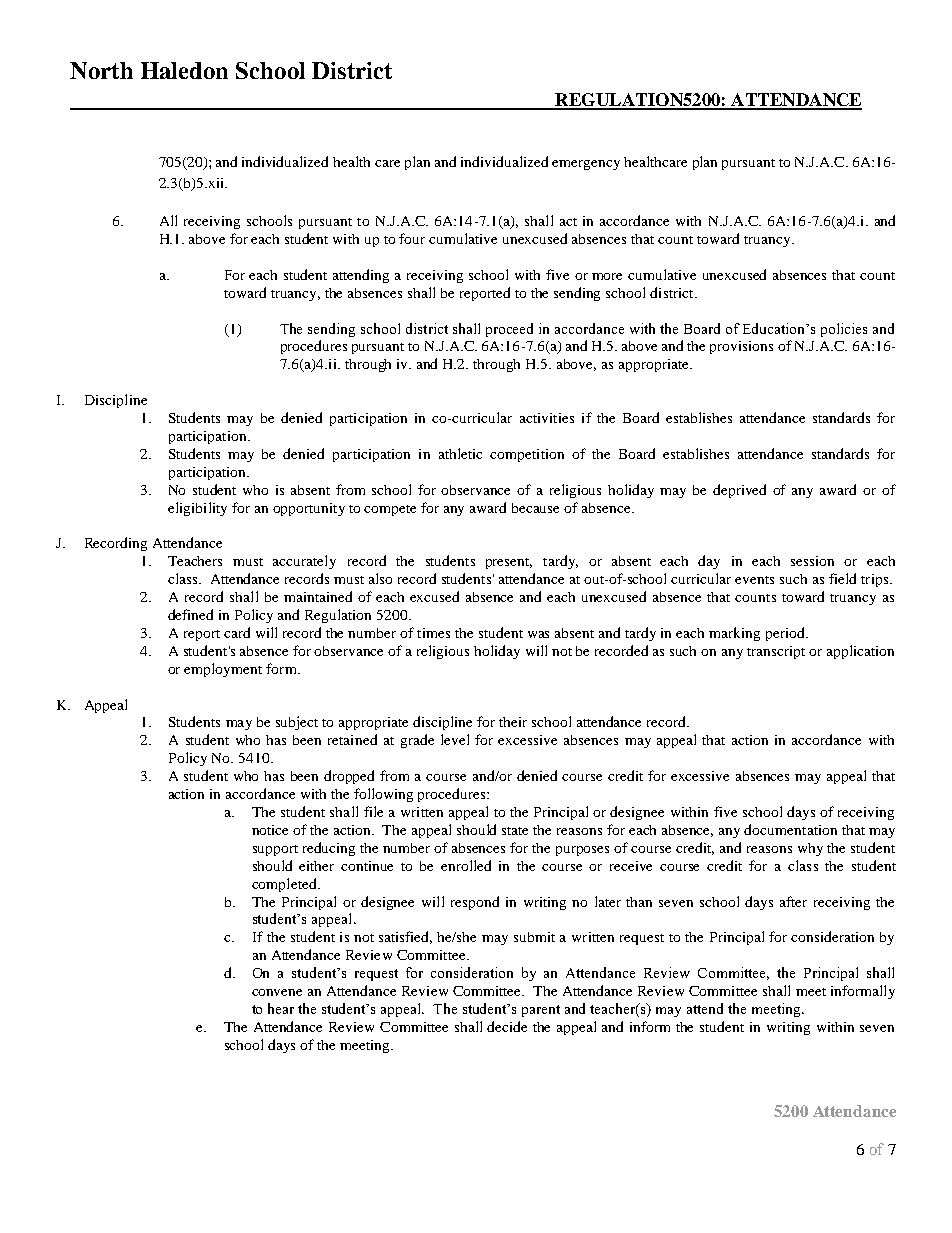 Image resolution: width=952 pixels, height=1233 pixels. What do you see at coordinates (509, 330) in the screenshot?
I see `proceed` at bounding box center [509, 330].
